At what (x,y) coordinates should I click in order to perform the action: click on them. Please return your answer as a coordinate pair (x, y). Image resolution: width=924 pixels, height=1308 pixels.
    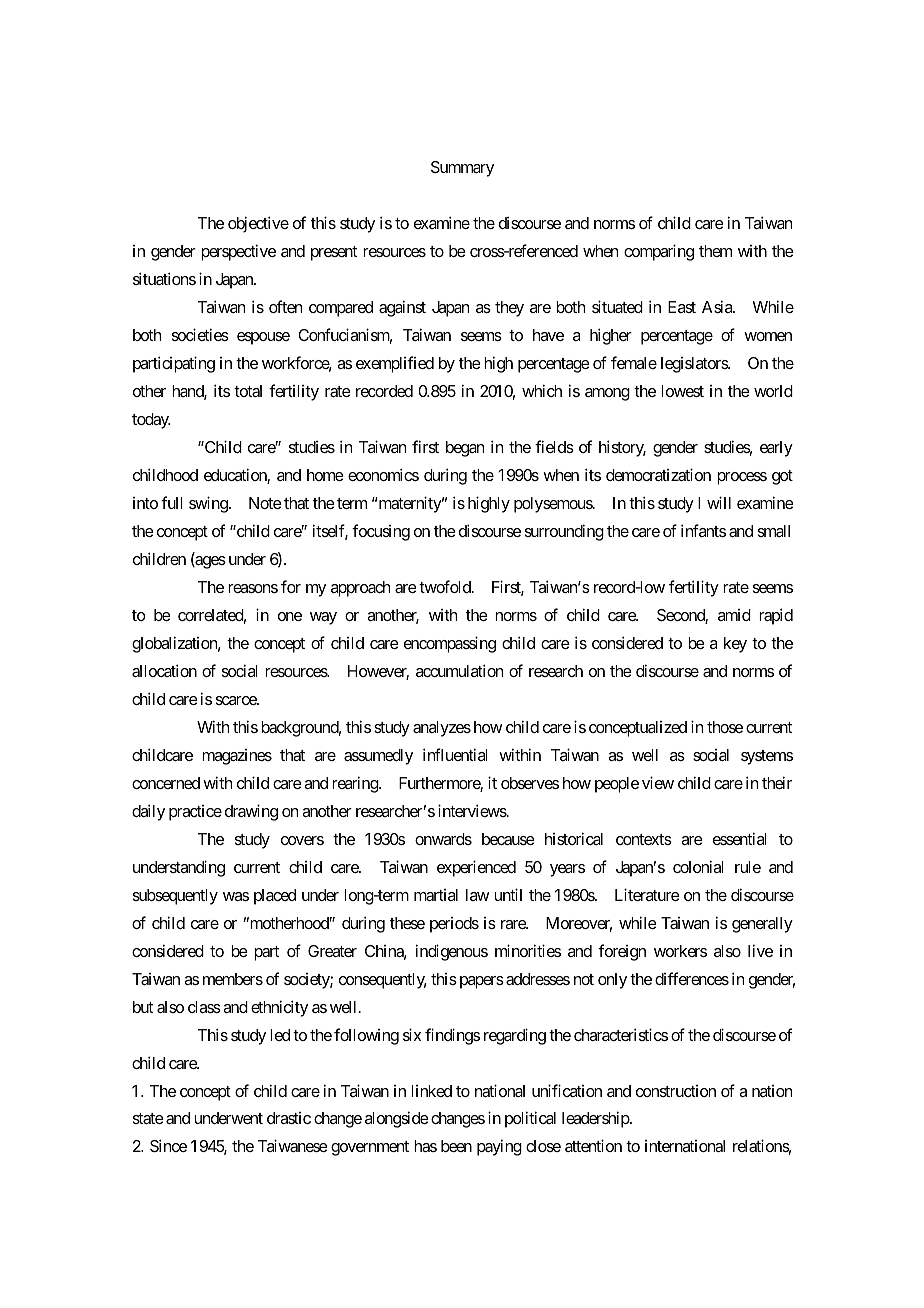
    Looking at the image, I should click on (715, 251).
